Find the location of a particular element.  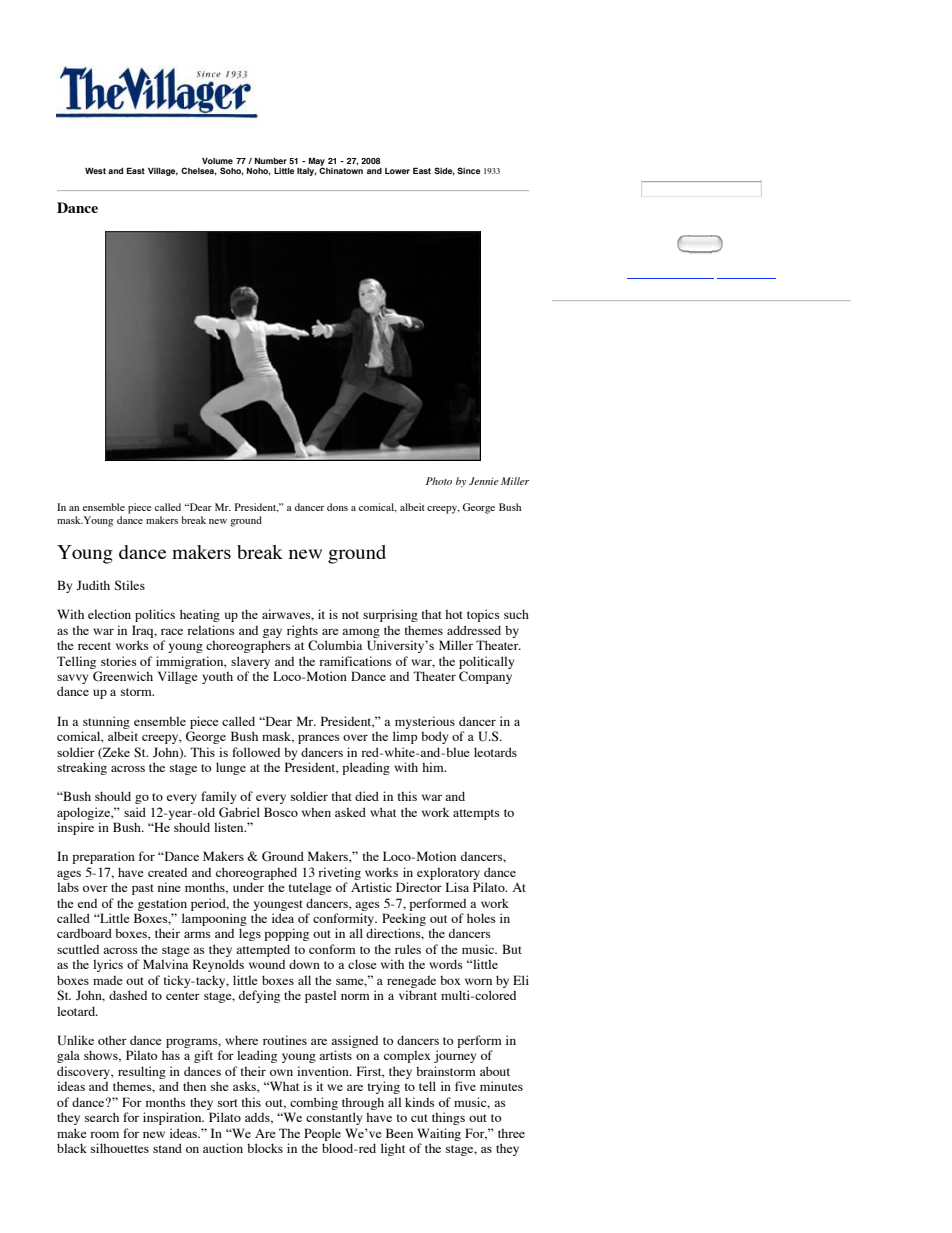

dons is located at coordinates (337, 507).
